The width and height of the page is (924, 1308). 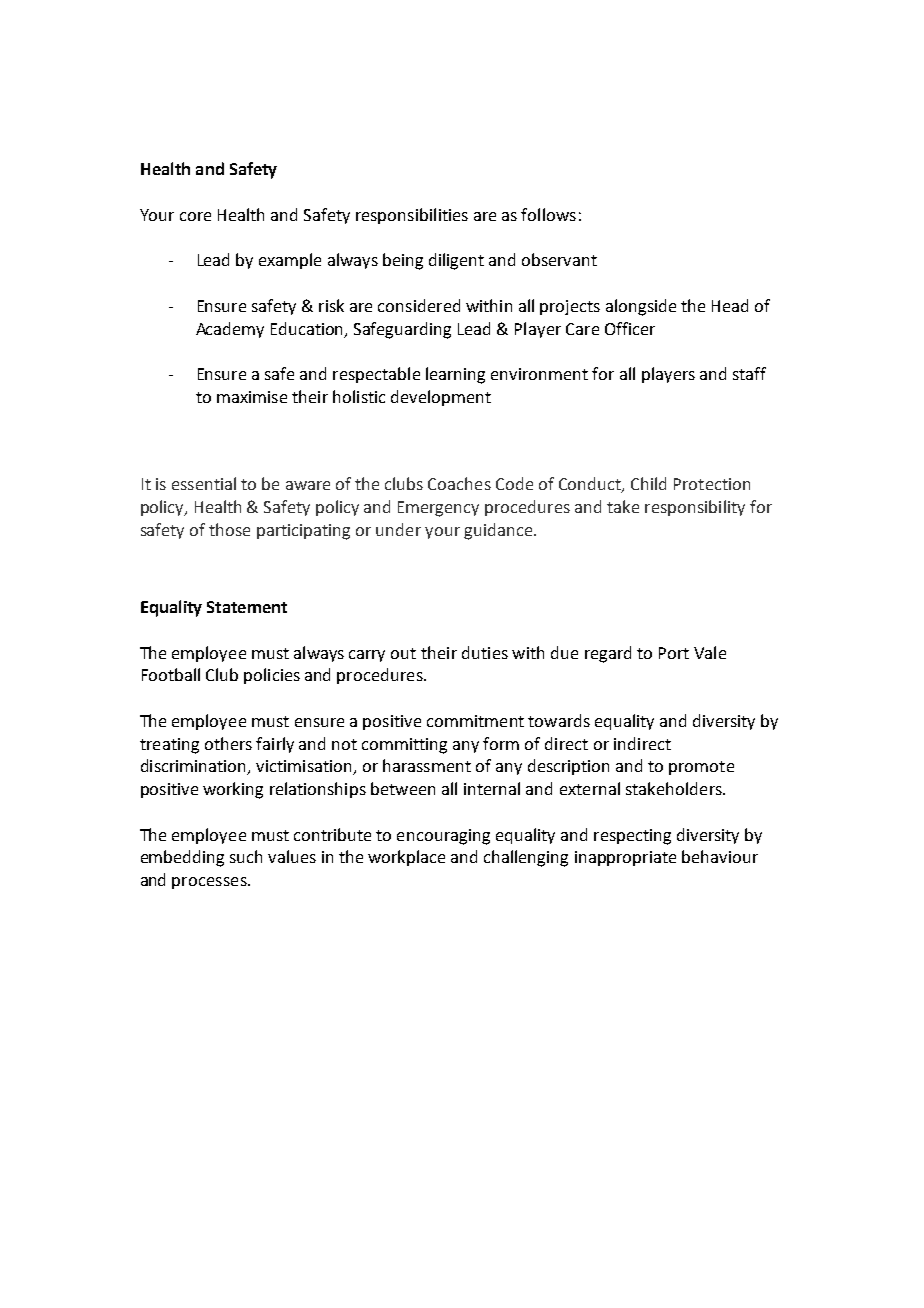 I want to click on commitment, so click(x=475, y=721).
